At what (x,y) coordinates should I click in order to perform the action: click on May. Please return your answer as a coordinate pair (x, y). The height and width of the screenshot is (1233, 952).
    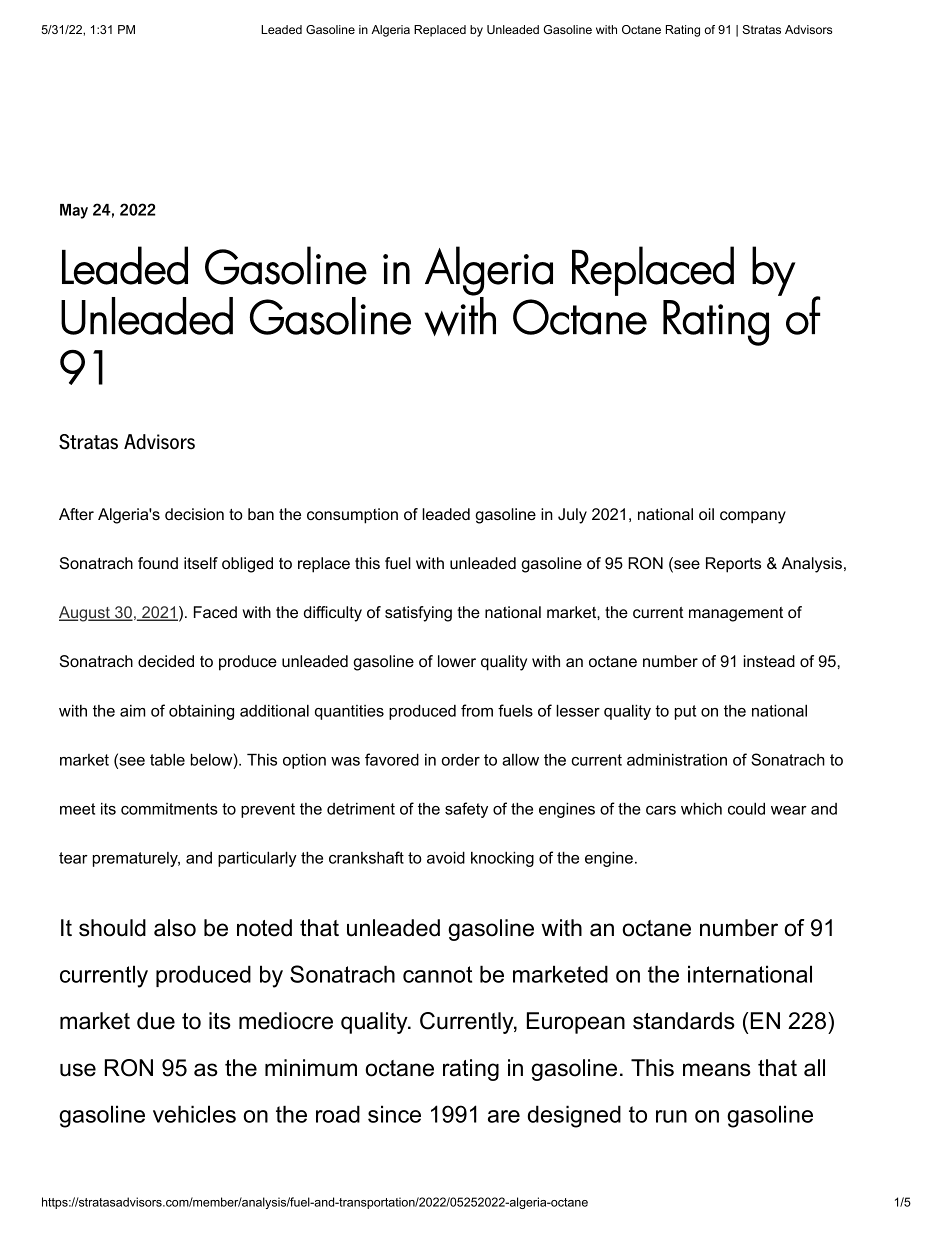
    Looking at the image, I should click on (74, 211).
